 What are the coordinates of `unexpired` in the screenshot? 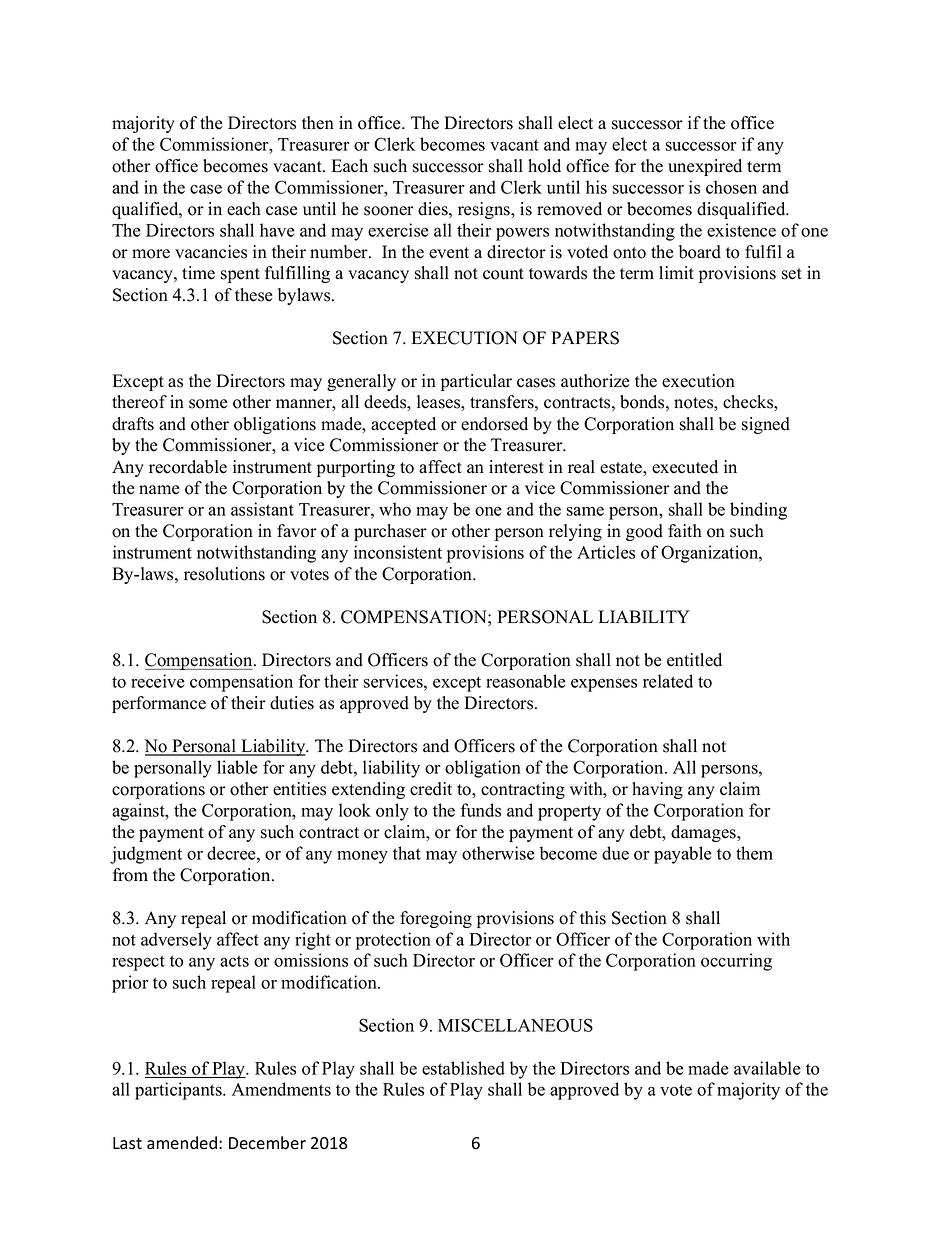 It's located at (705, 167).
